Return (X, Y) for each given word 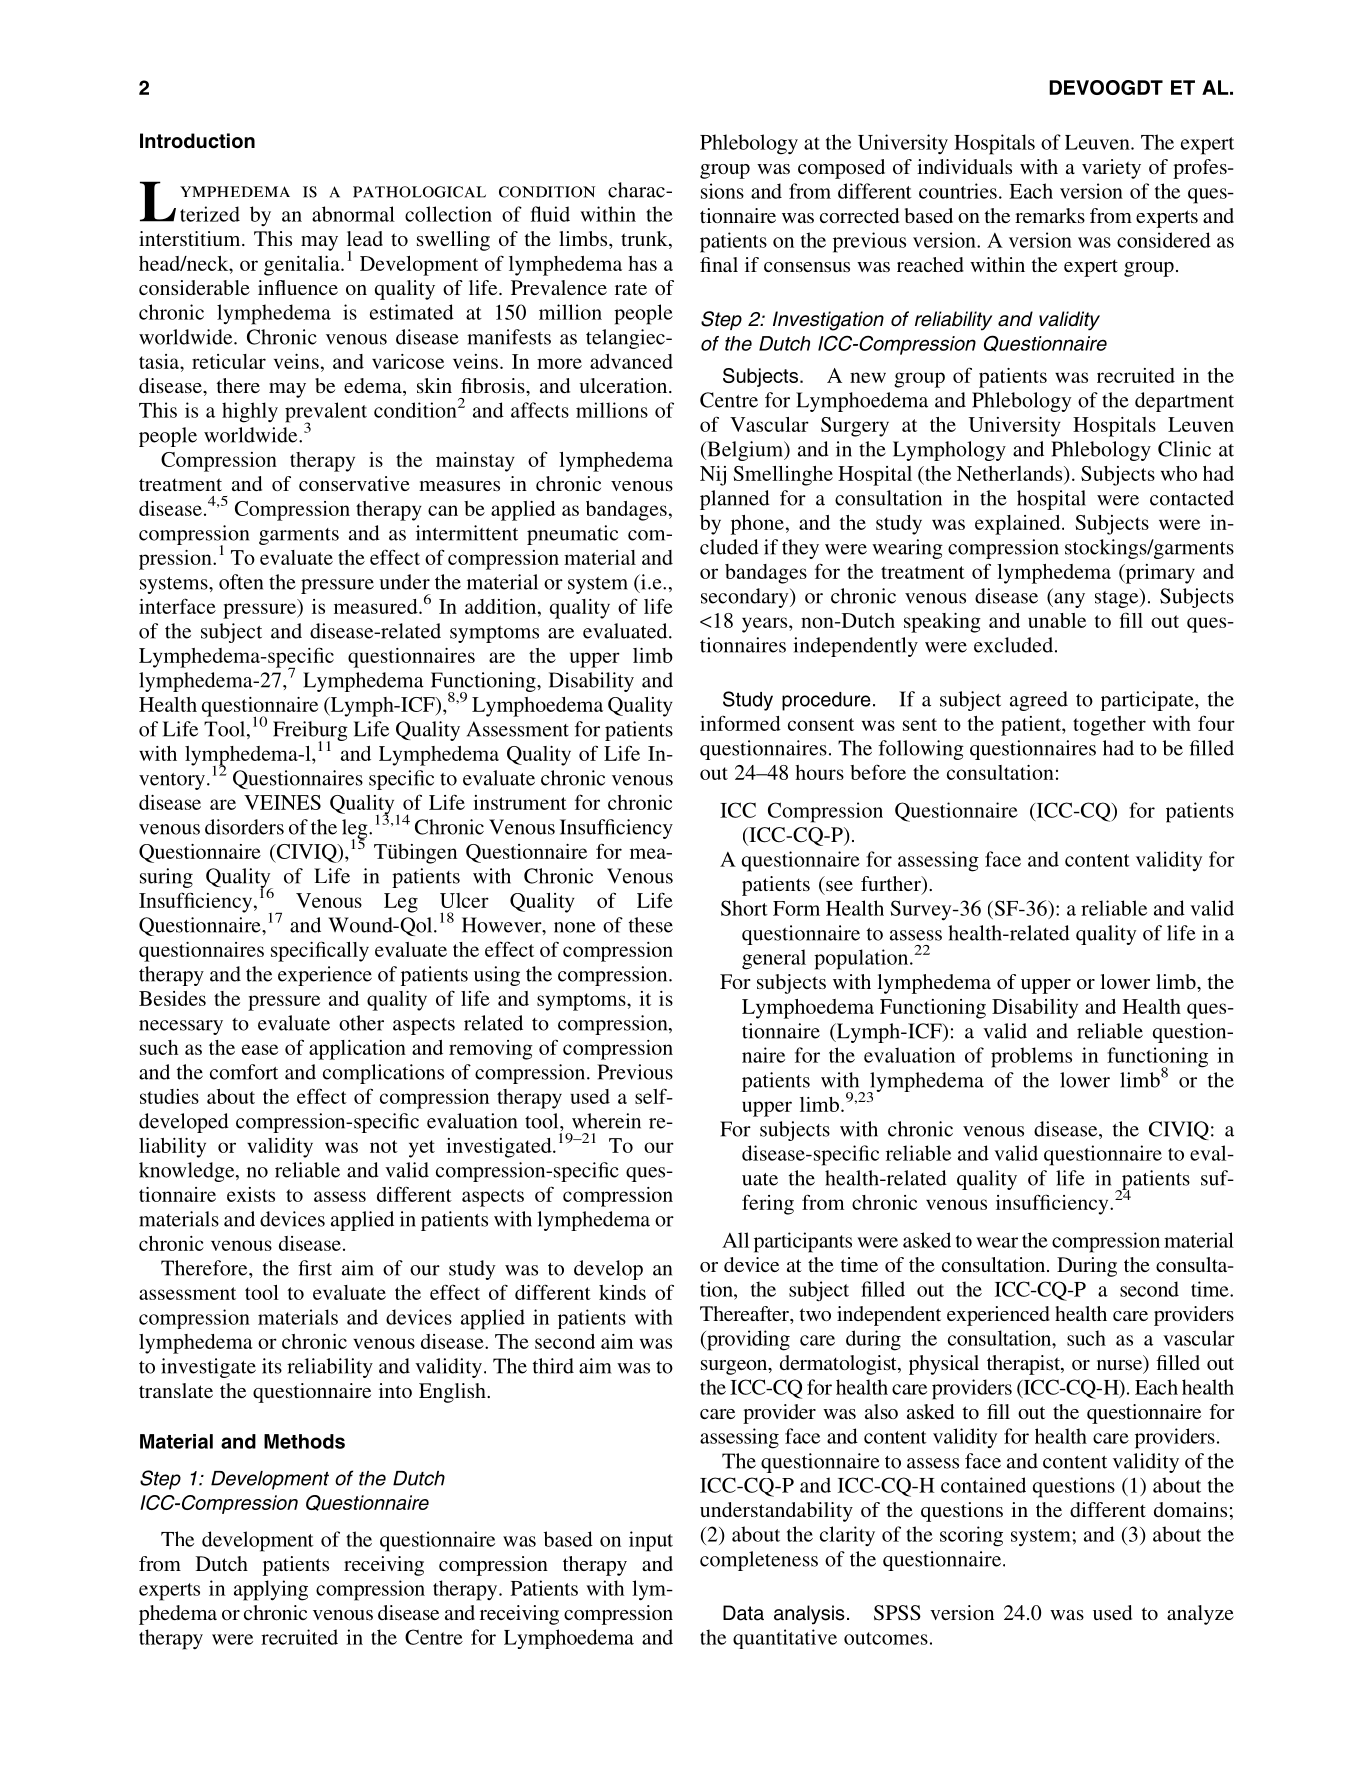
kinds (622, 1292)
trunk (645, 240)
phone (757, 525)
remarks (1050, 215)
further (892, 885)
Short (744, 908)
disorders (244, 827)
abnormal (353, 214)
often (241, 582)
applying (271, 1590)
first (315, 1268)
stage (1118, 598)
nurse (1119, 1365)
